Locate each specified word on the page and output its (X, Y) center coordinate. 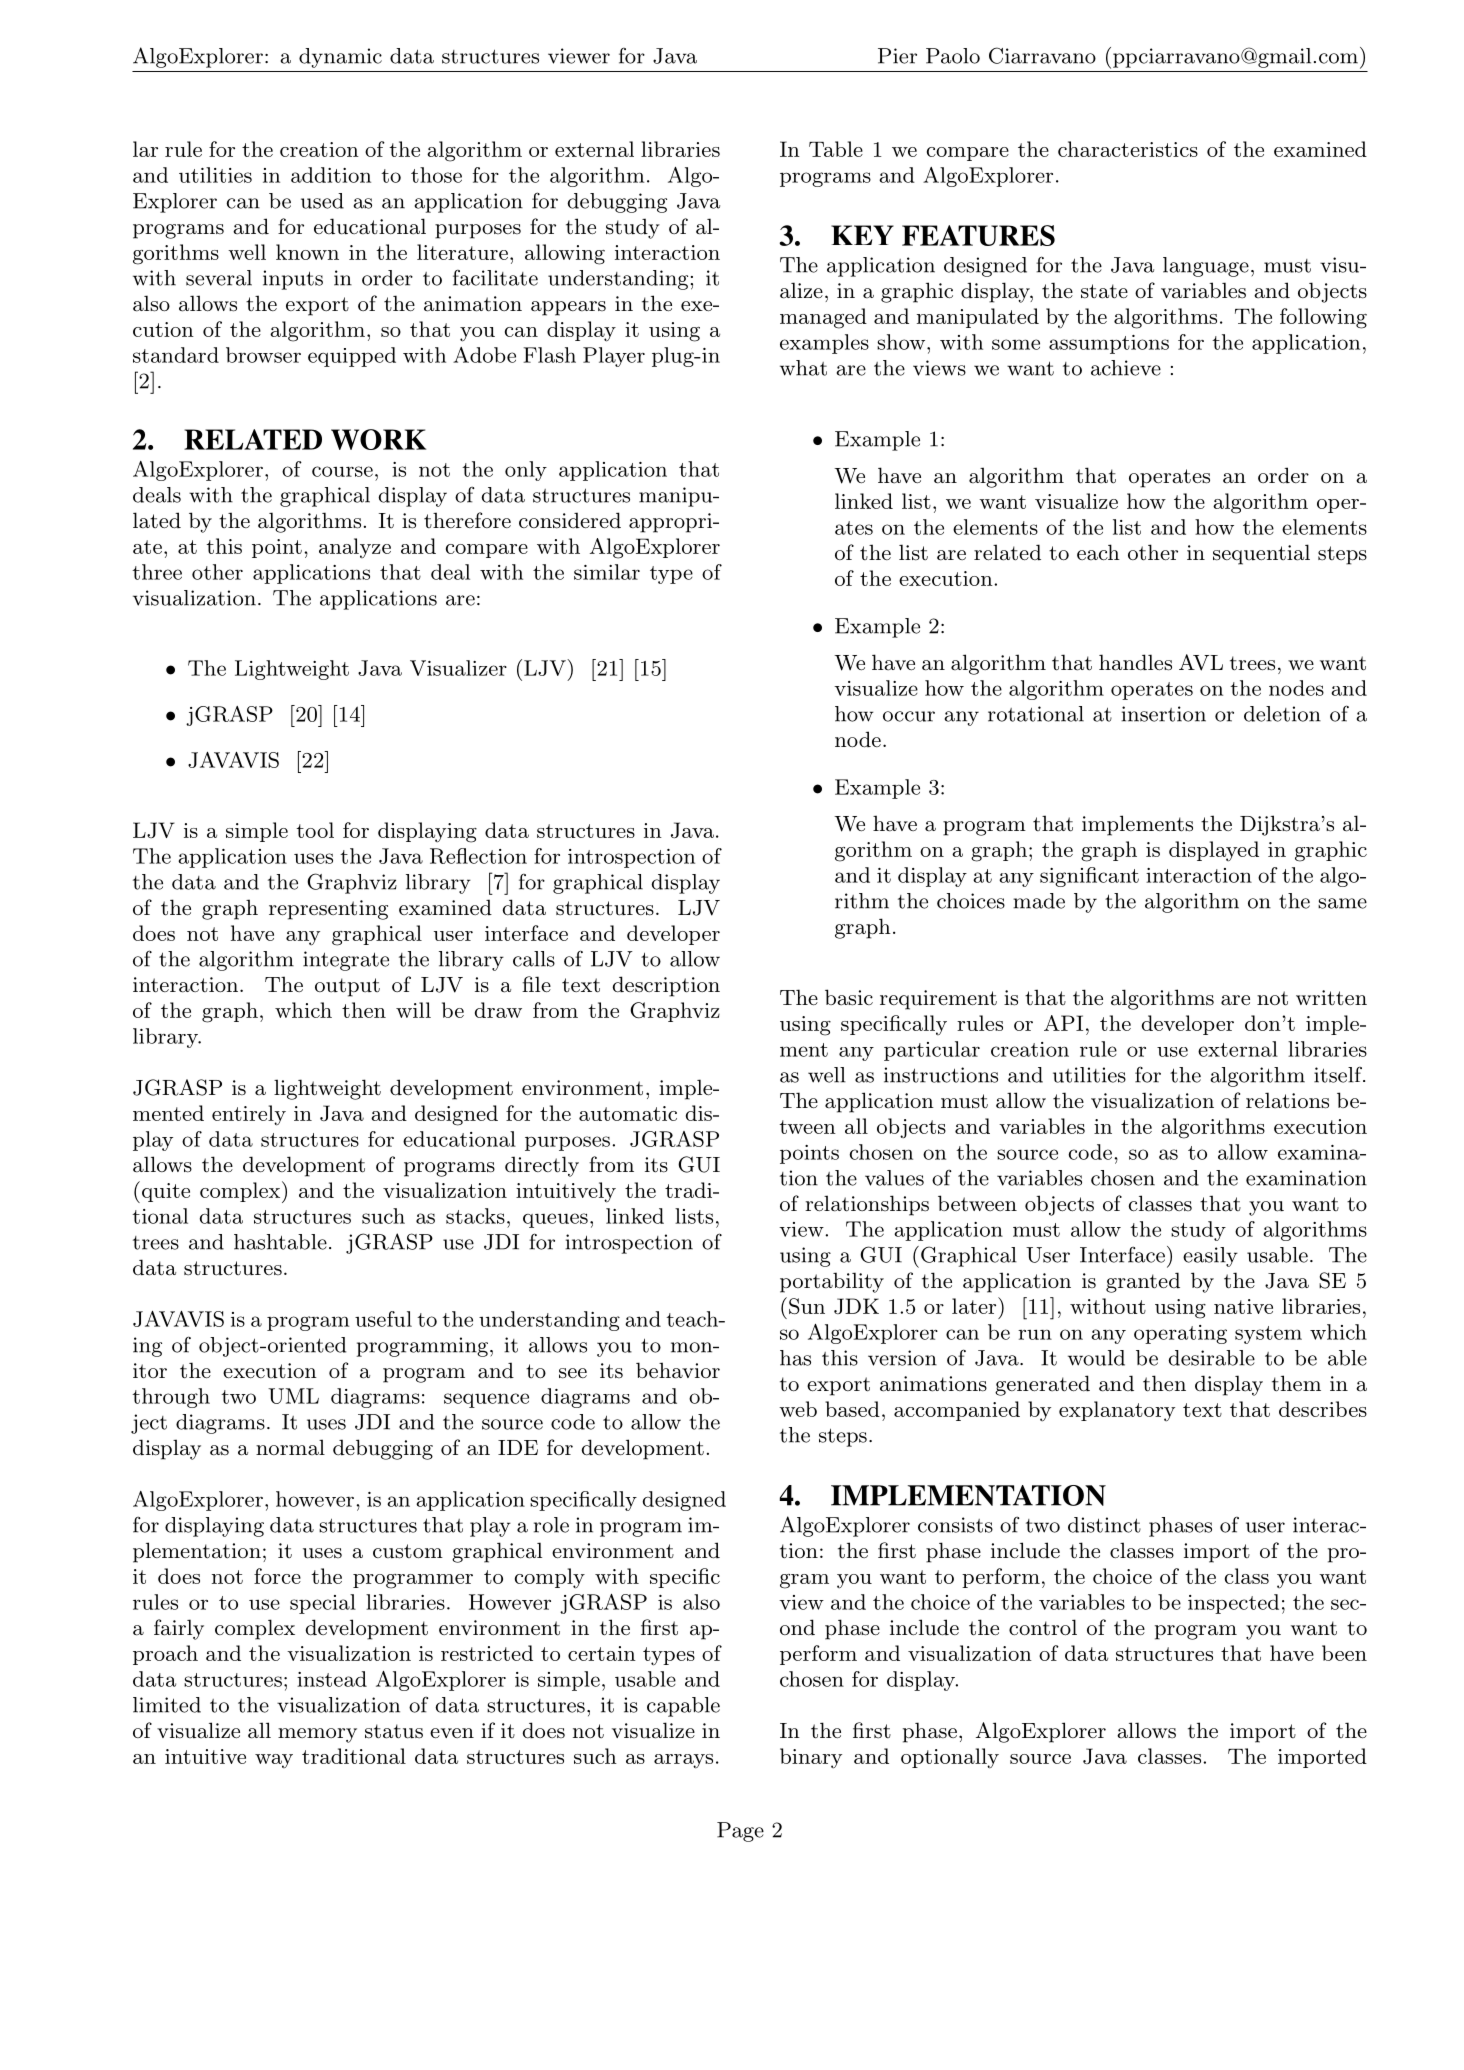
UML (293, 1396)
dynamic (340, 58)
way (274, 1761)
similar (607, 572)
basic (849, 997)
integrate (346, 961)
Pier (897, 56)
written (1331, 997)
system (1268, 1335)
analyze (355, 548)
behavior (678, 1370)
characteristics (1128, 149)
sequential (1261, 554)
